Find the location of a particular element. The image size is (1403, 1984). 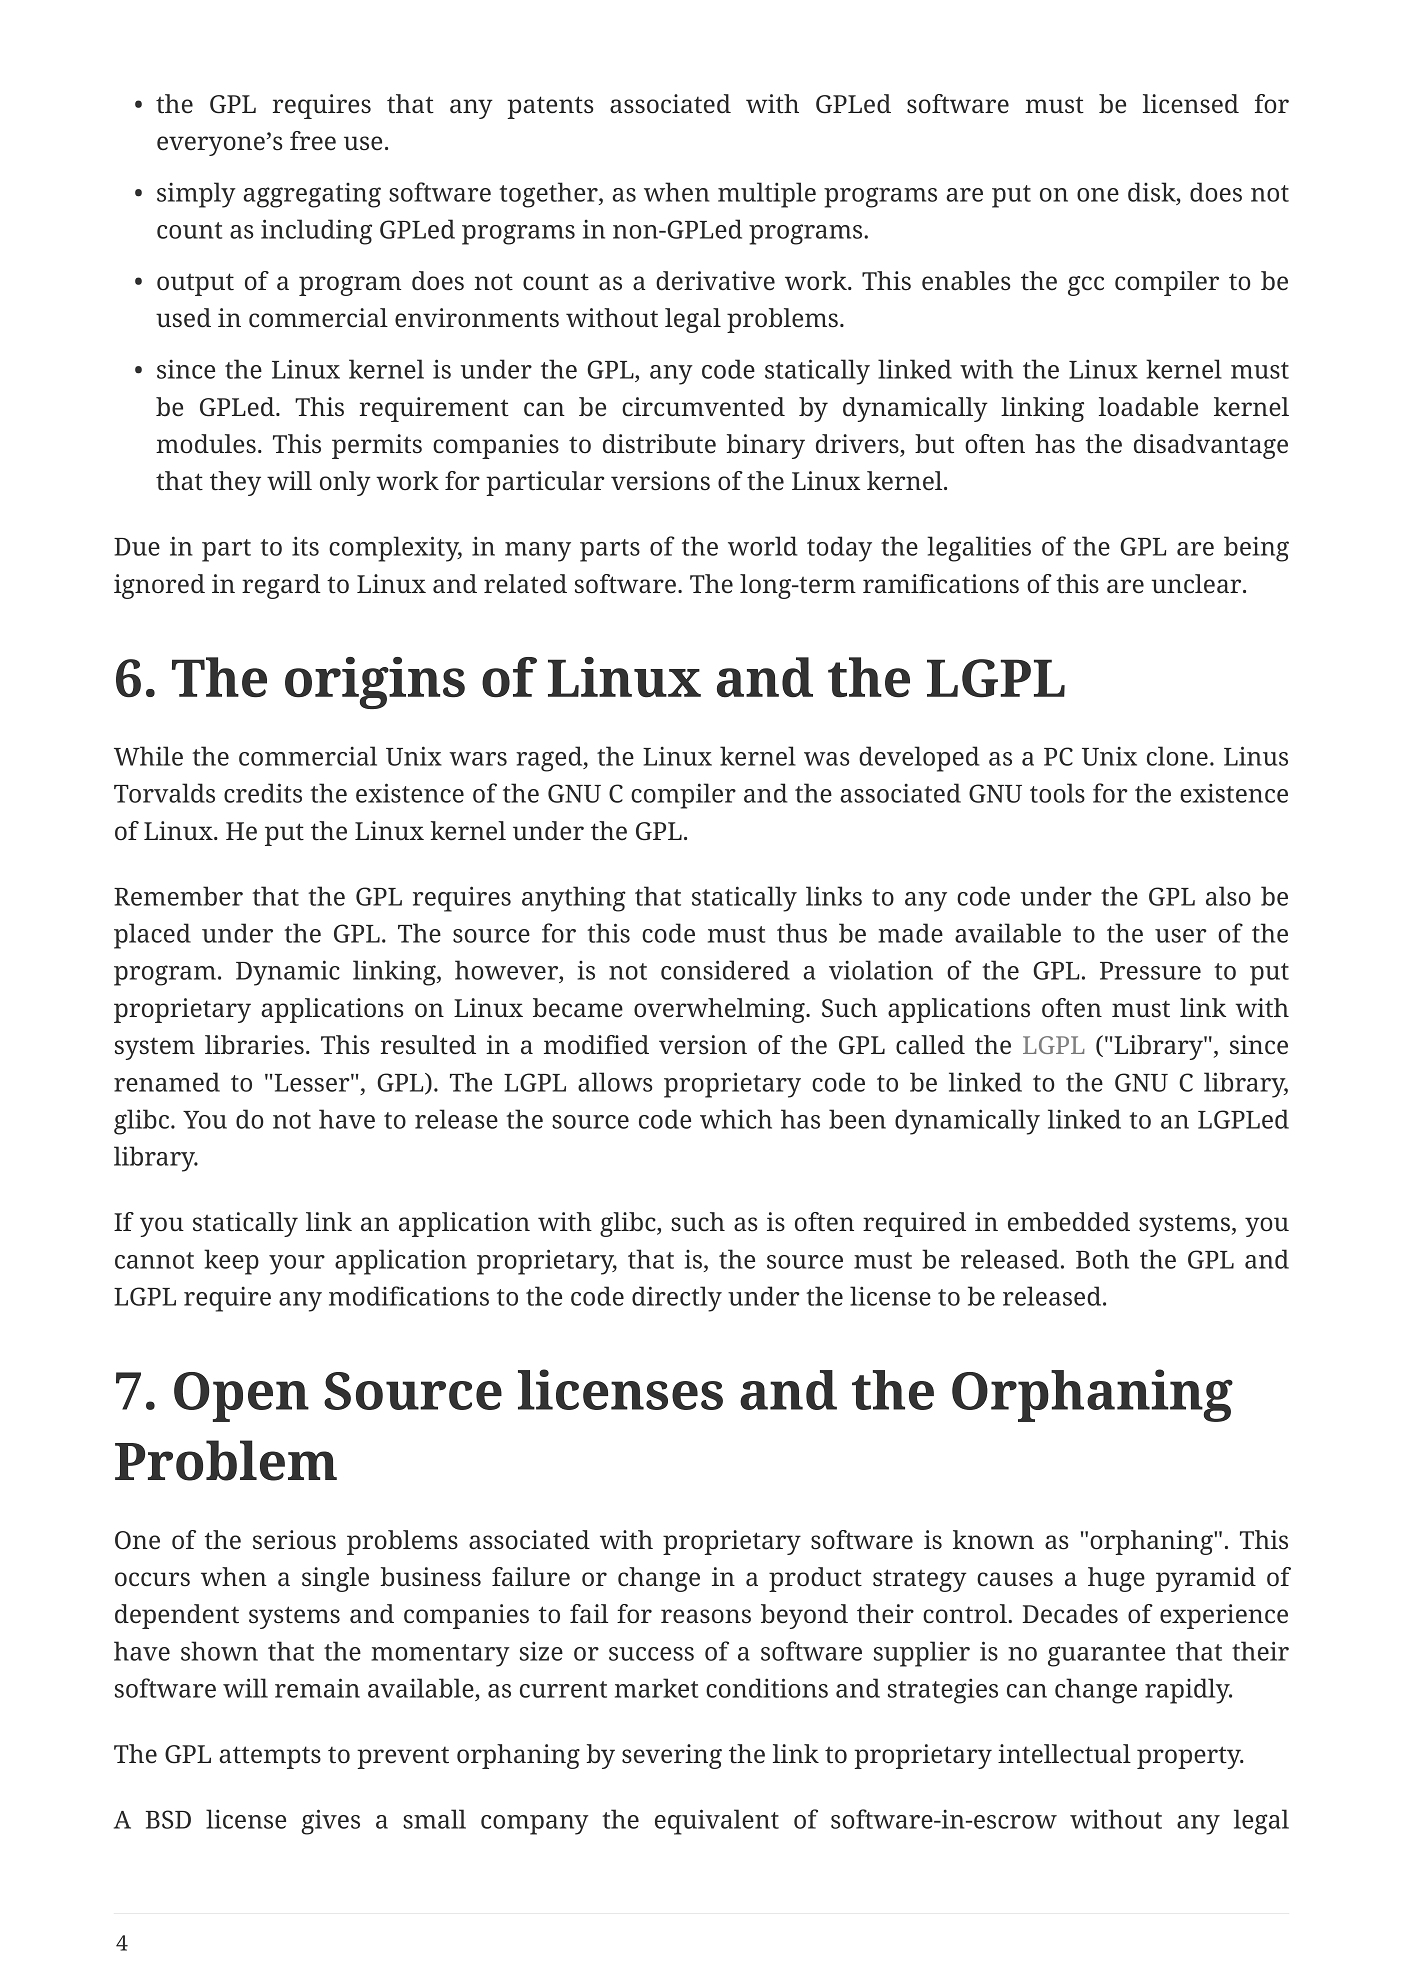

gcc is located at coordinates (1086, 286).
